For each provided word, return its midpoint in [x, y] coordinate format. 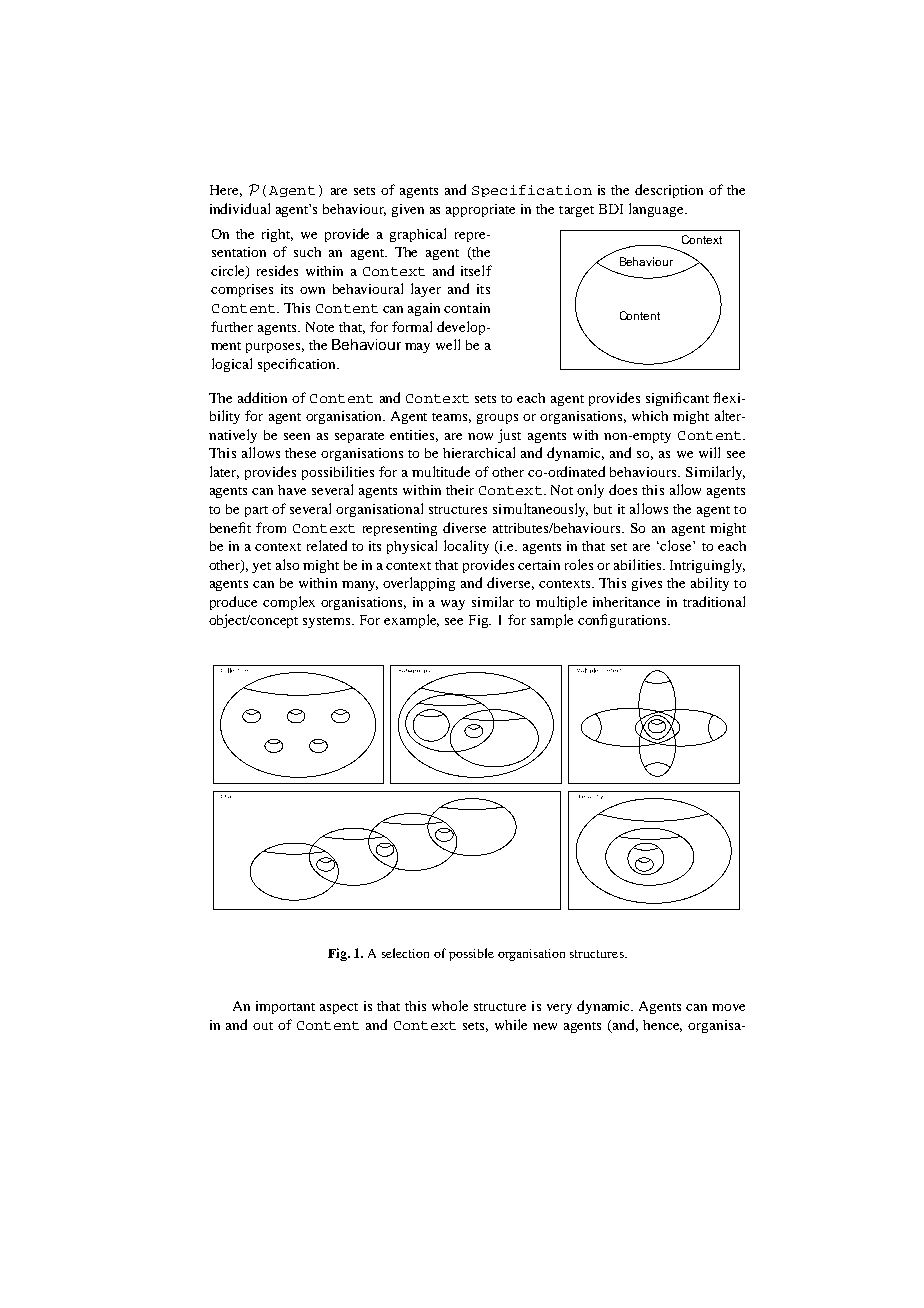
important [285, 1007]
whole [450, 1005]
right [277, 235]
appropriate [480, 210]
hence [662, 1026]
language [658, 210]
